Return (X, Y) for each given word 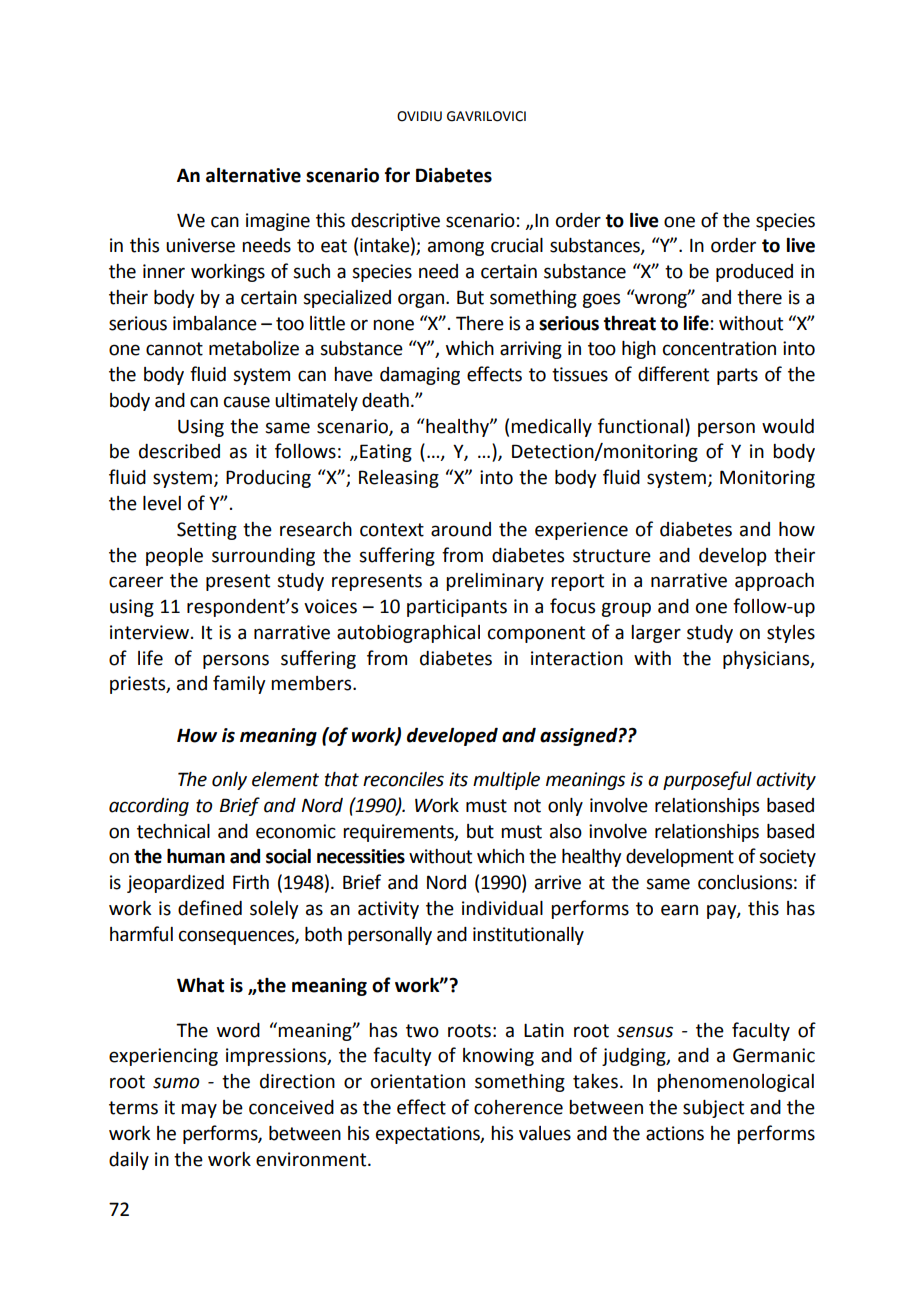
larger (656, 634)
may (199, 1110)
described (179, 451)
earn (679, 910)
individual (502, 908)
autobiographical (408, 634)
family (239, 684)
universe (200, 245)
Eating (386, 453)
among (456, 248)
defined (210, 908)
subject (713, 1109)
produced (754, 273)
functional (640, 426)
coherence (518, 1107)
